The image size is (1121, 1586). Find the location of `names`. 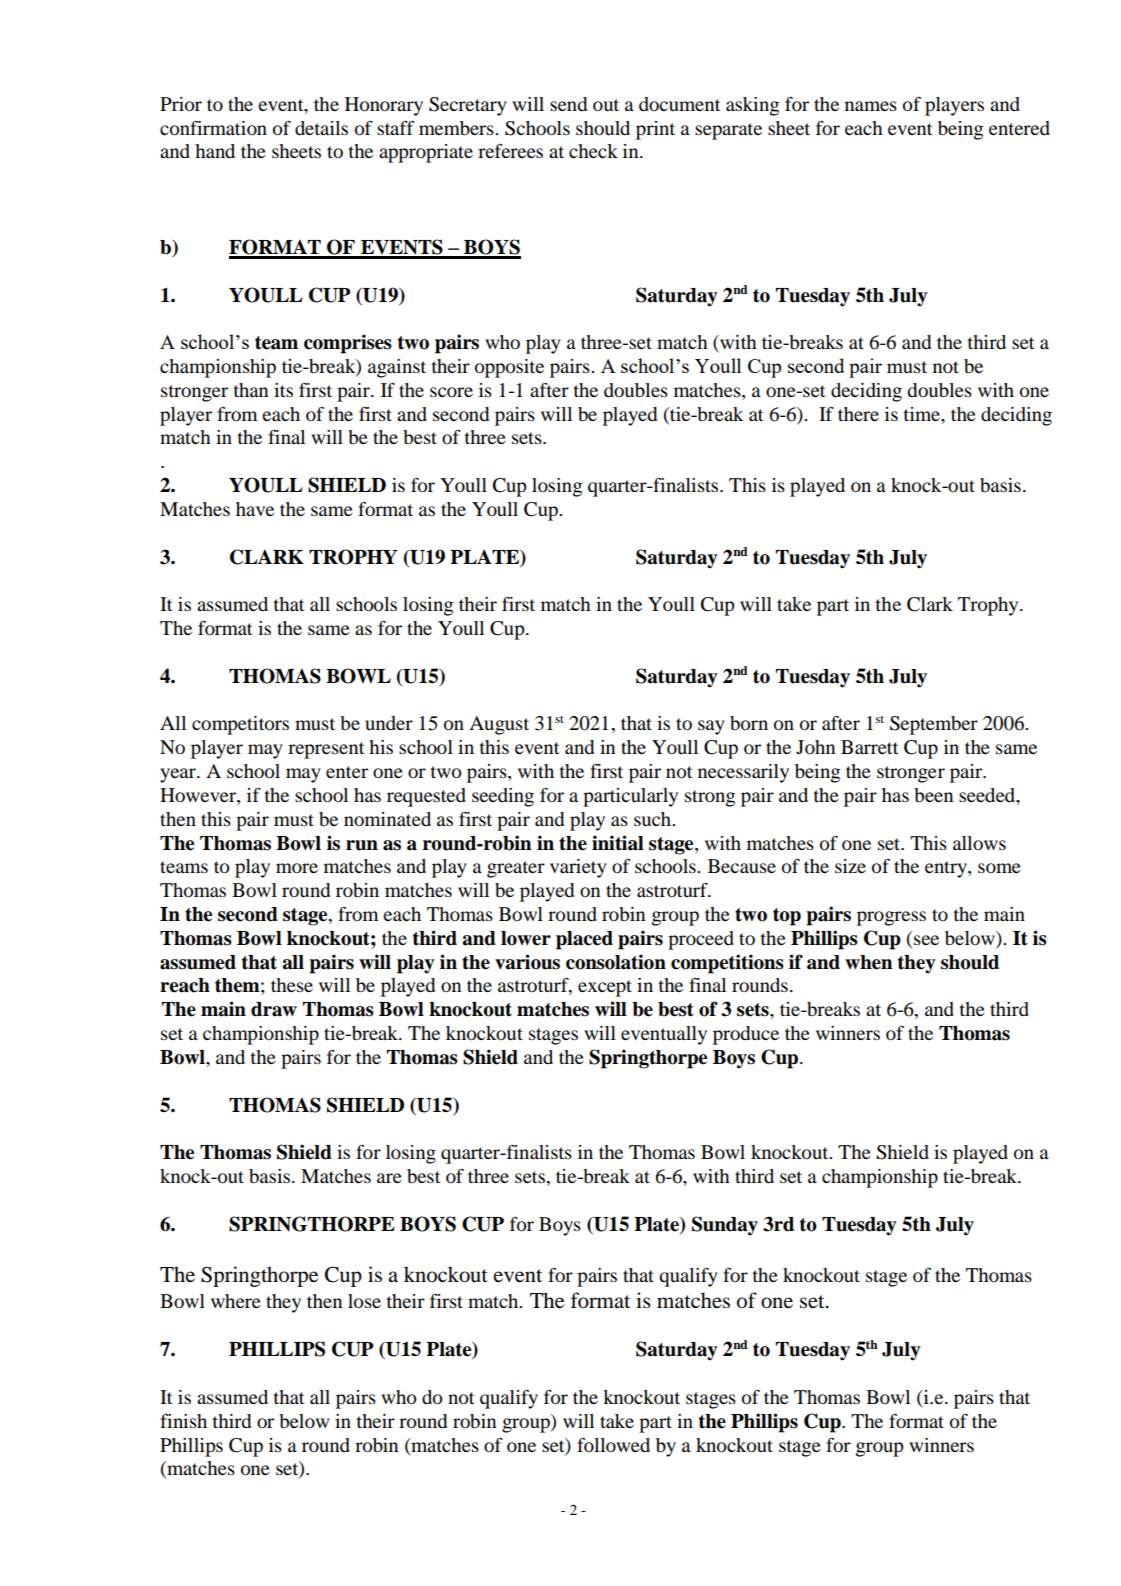

names is located at coordinates (871, 106).
